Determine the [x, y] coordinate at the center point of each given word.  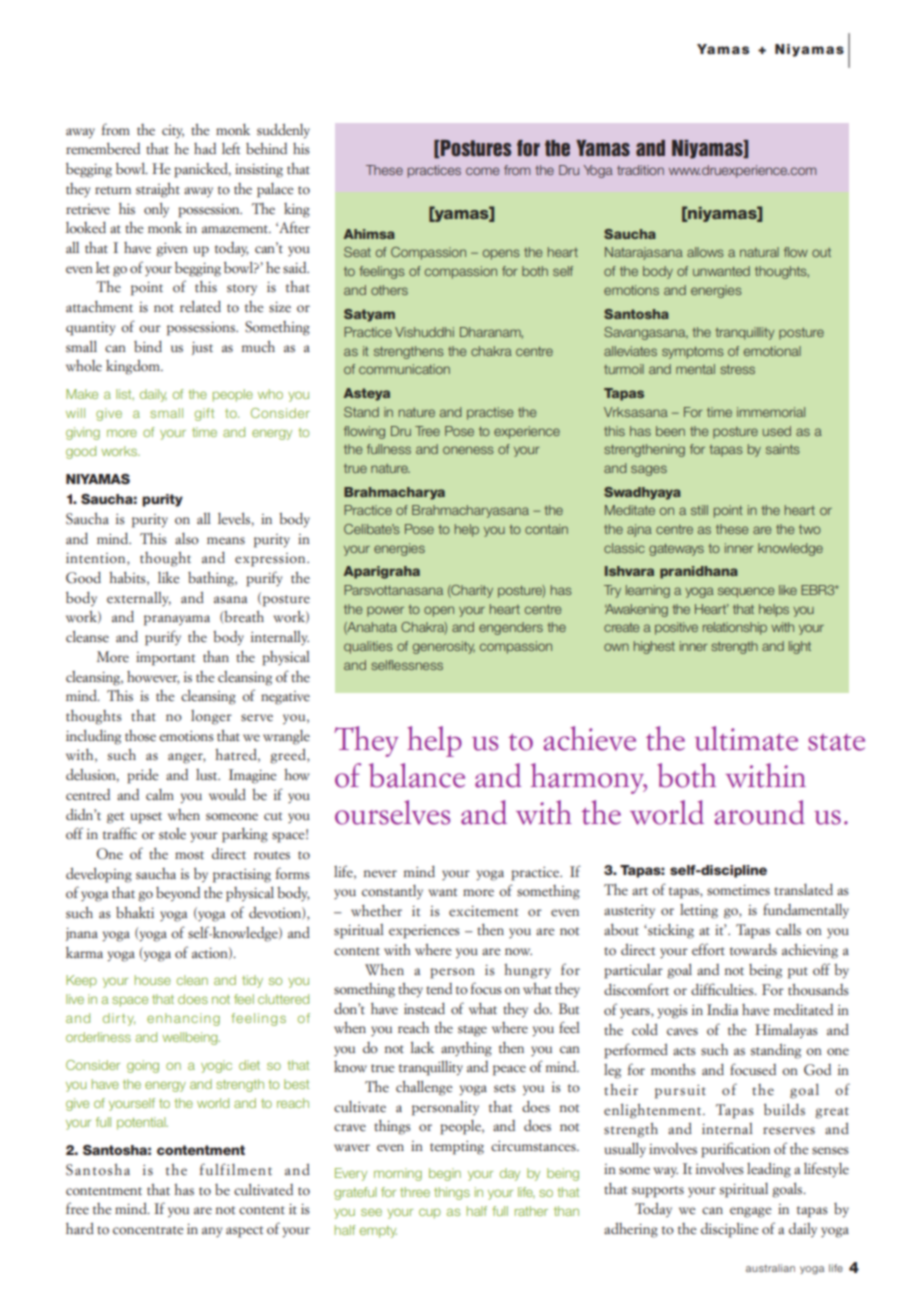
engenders [511, 628]
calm [160, 795]
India [722, 1009]
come [482, 171]
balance [417, 775]
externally [139, 599]
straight [158, 190]
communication [404, 369]
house [153, 980]
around [760, 812]
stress [737, 369]
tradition [640, 170]
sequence [746, 592]
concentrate [148, 1230]
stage [472, 1031]
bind [148, 346]
